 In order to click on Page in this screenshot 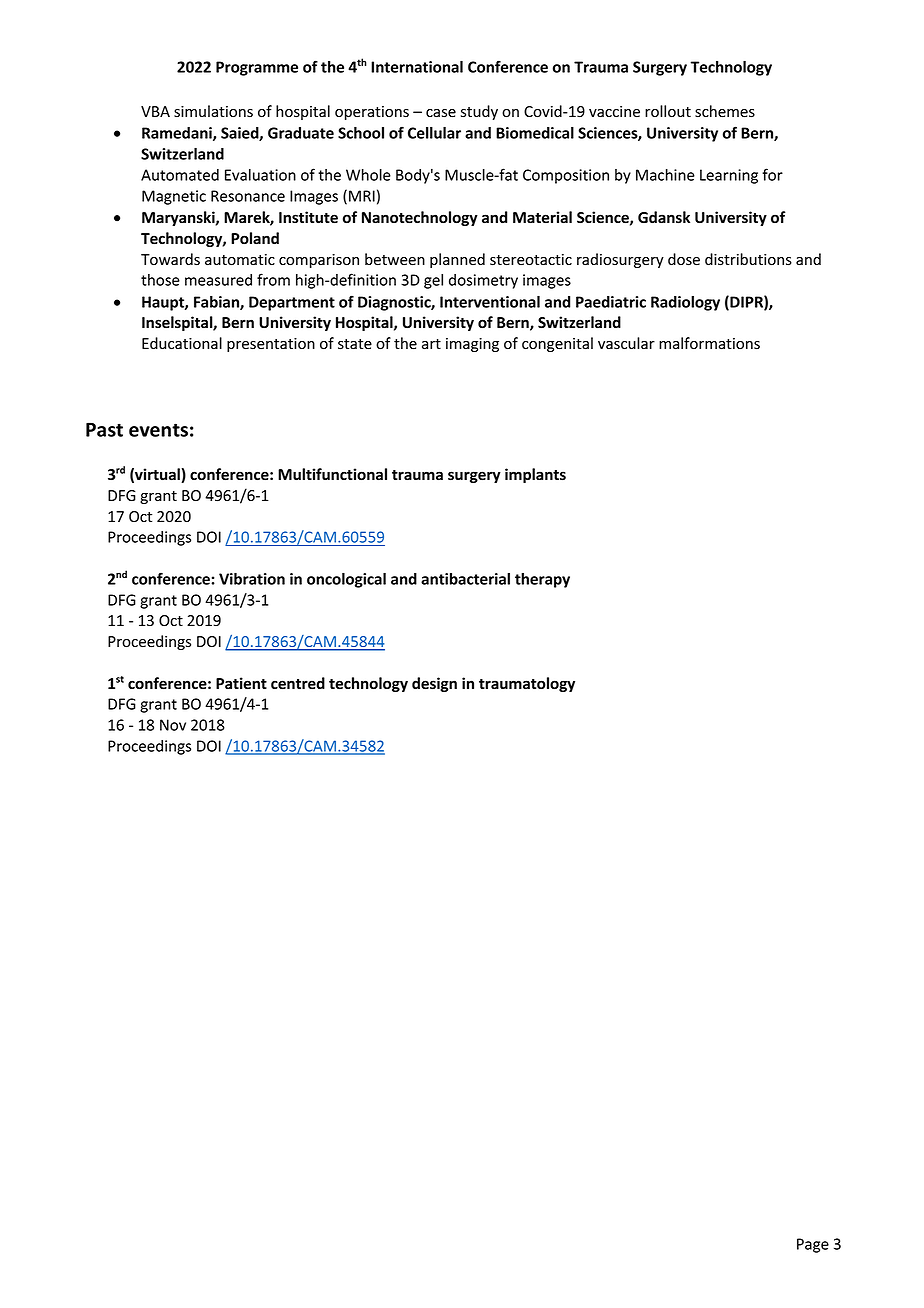, I will do `click(813, 1245)`.
